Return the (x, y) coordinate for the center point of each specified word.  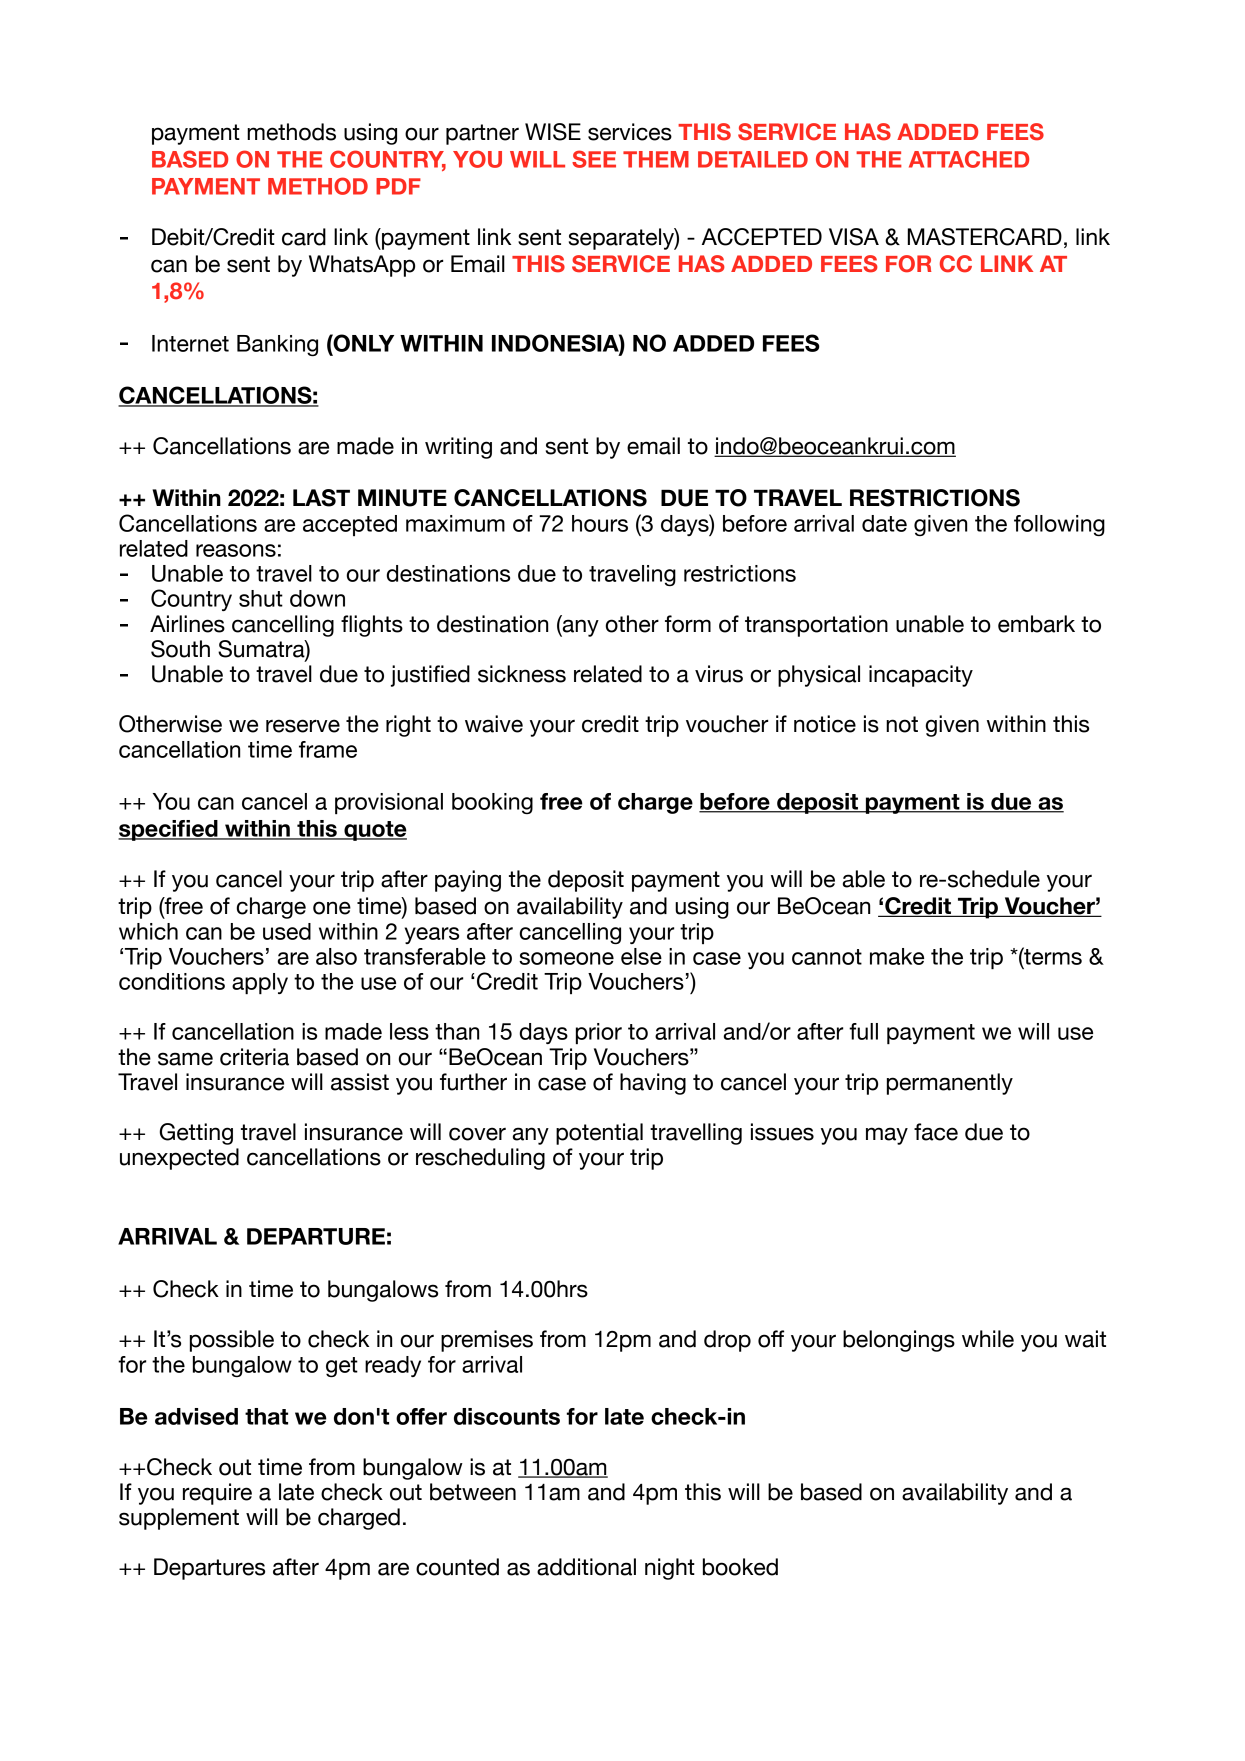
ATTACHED (969, 159)
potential (599, 1134)
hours (600, 523)
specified (169, 830)
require (217, 1494)
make (897, 956)
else (641, 956)
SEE (594, 159)
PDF (398, 186)
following (1059, 525)
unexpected (179, 1159)
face (936, 1132)
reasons (236, 550)
